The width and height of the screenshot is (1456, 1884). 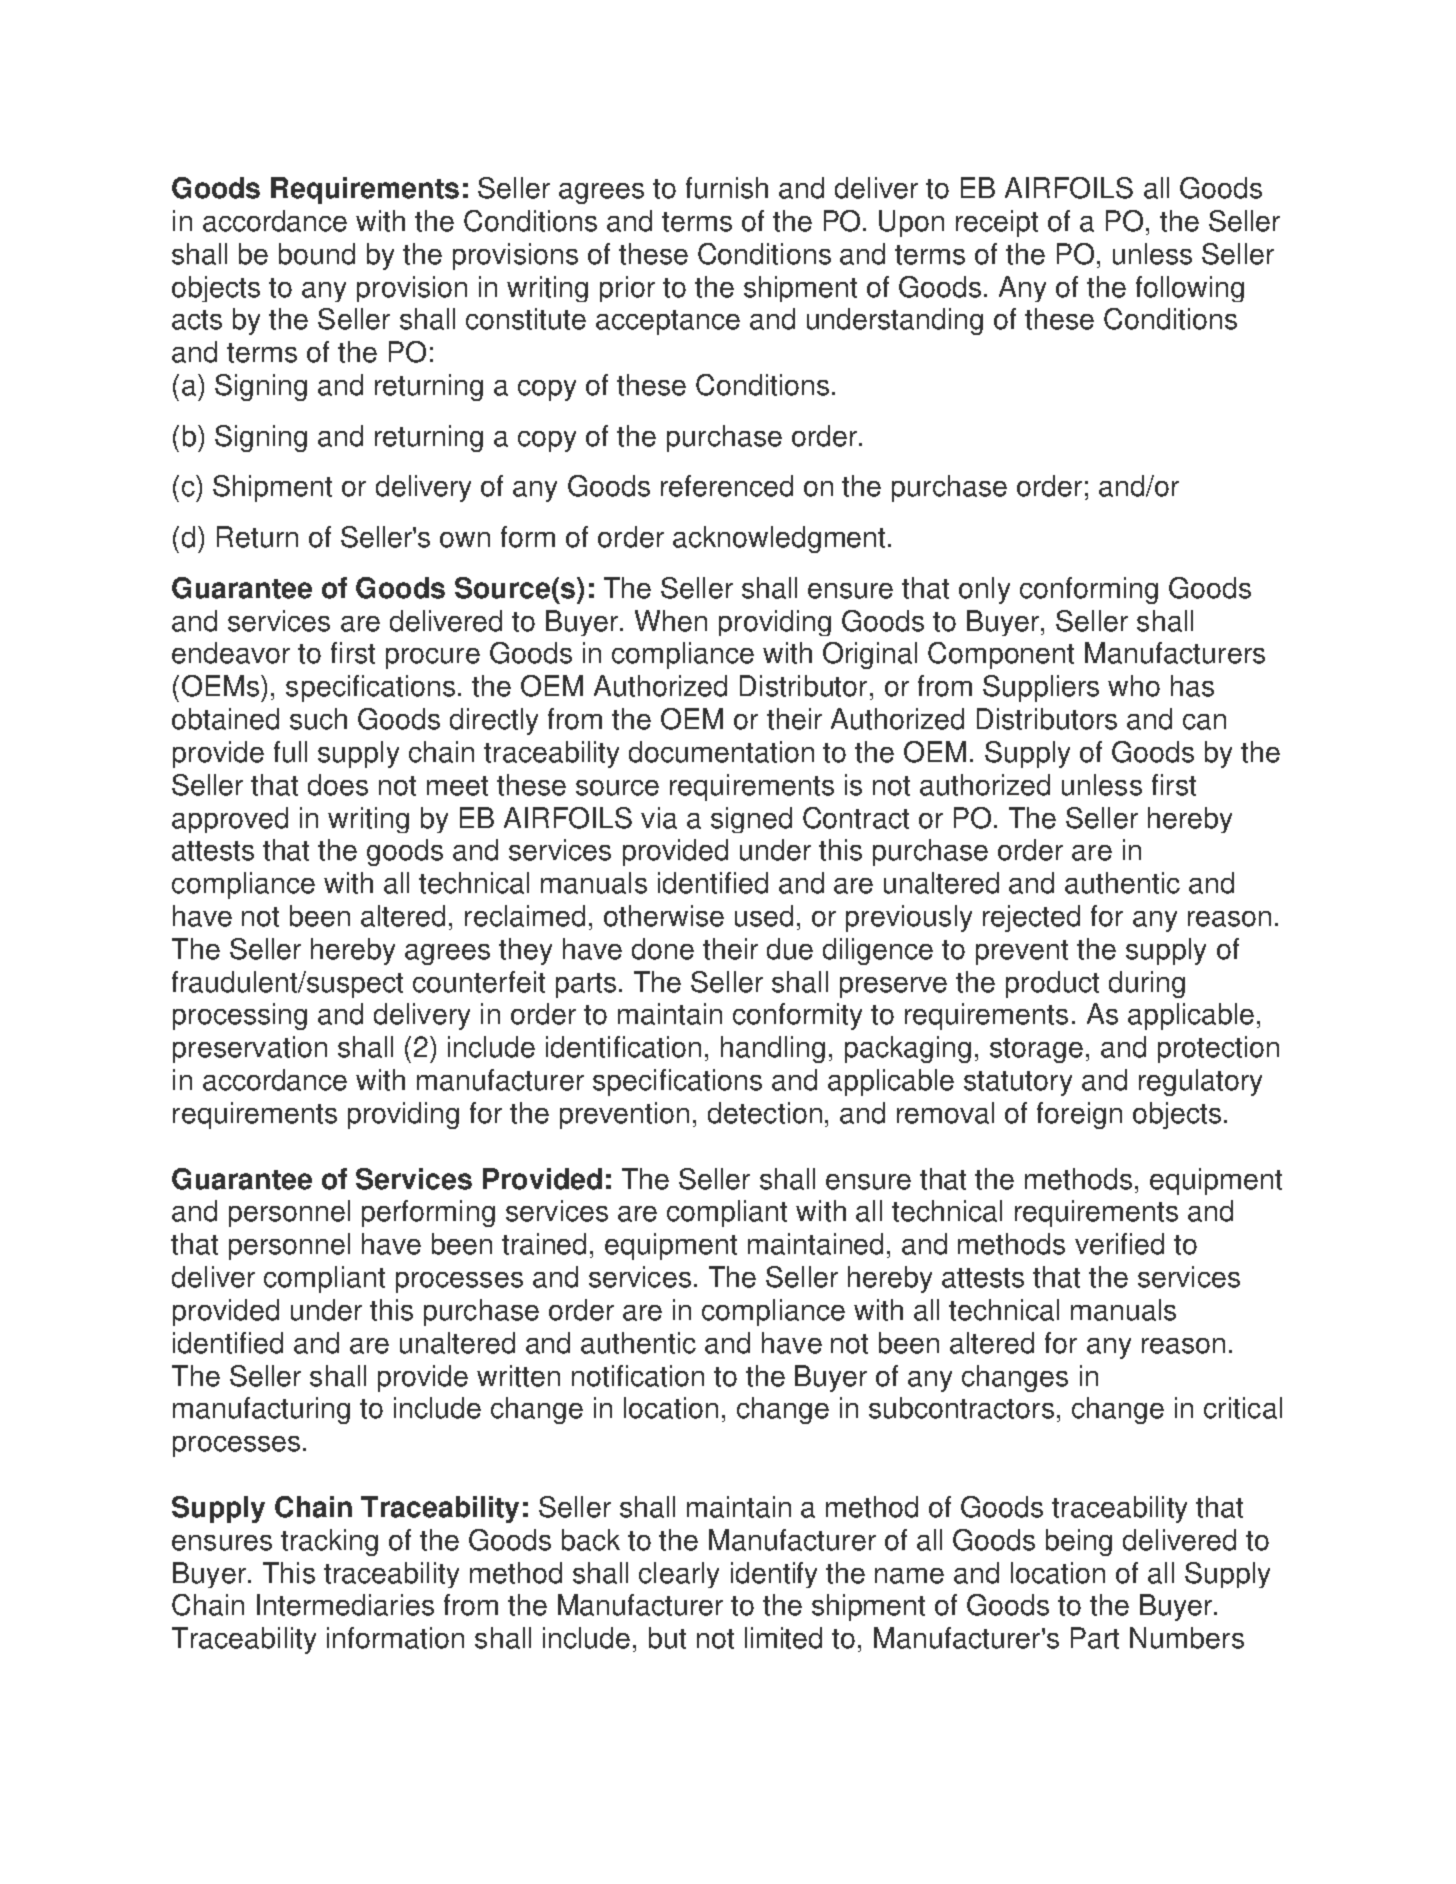 What do you see at coordinates (230, 820) in the screenshot?
I see `approved` at bounding box center [230, 820].
